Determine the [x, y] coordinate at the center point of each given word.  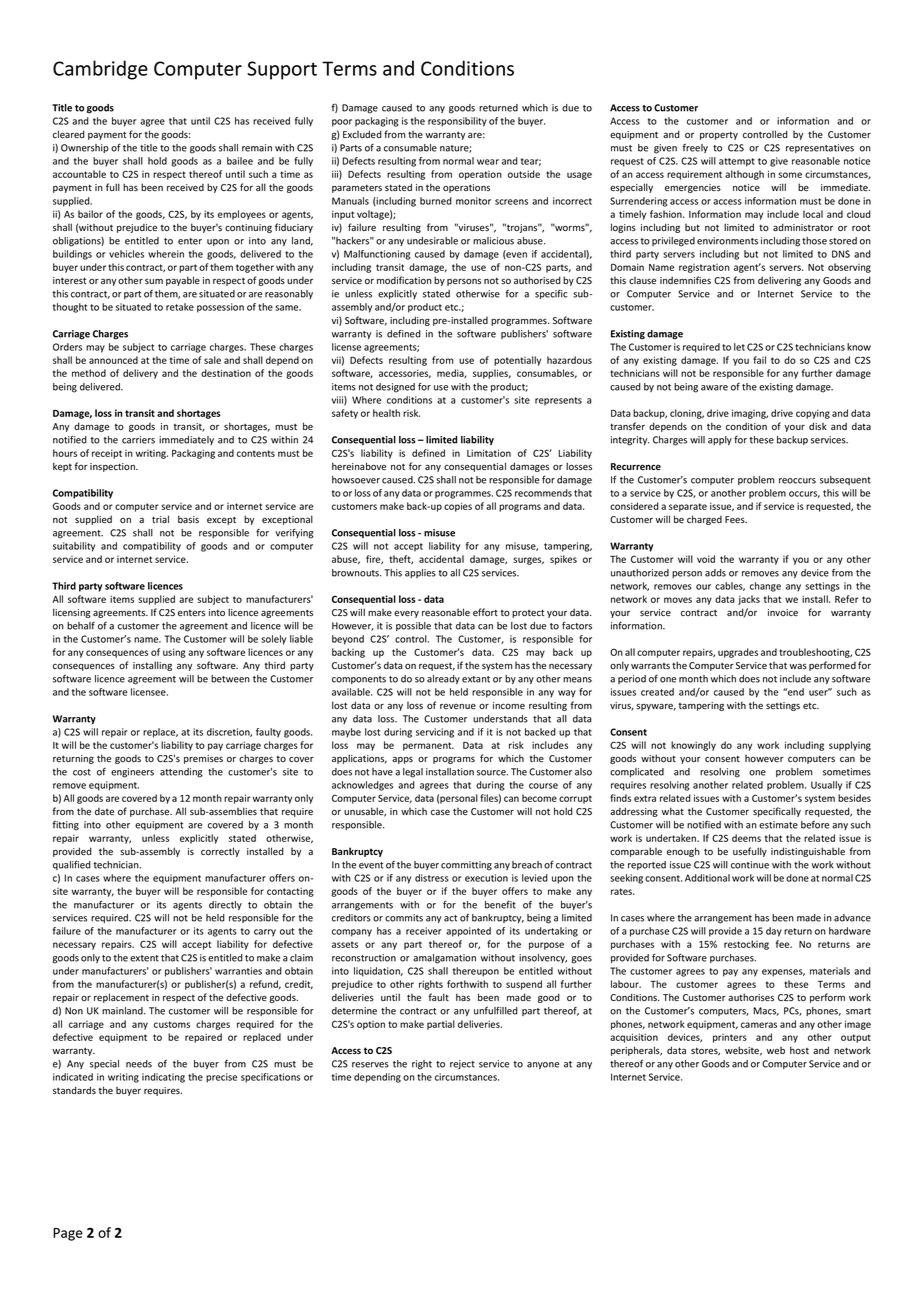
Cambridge [100, 70]
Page [68, 1234]
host [799, 1050]
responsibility [457, 122]
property [719, 135]
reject [462, 1064]
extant [476, 679]
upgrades [738, 653]
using [174, 653]
